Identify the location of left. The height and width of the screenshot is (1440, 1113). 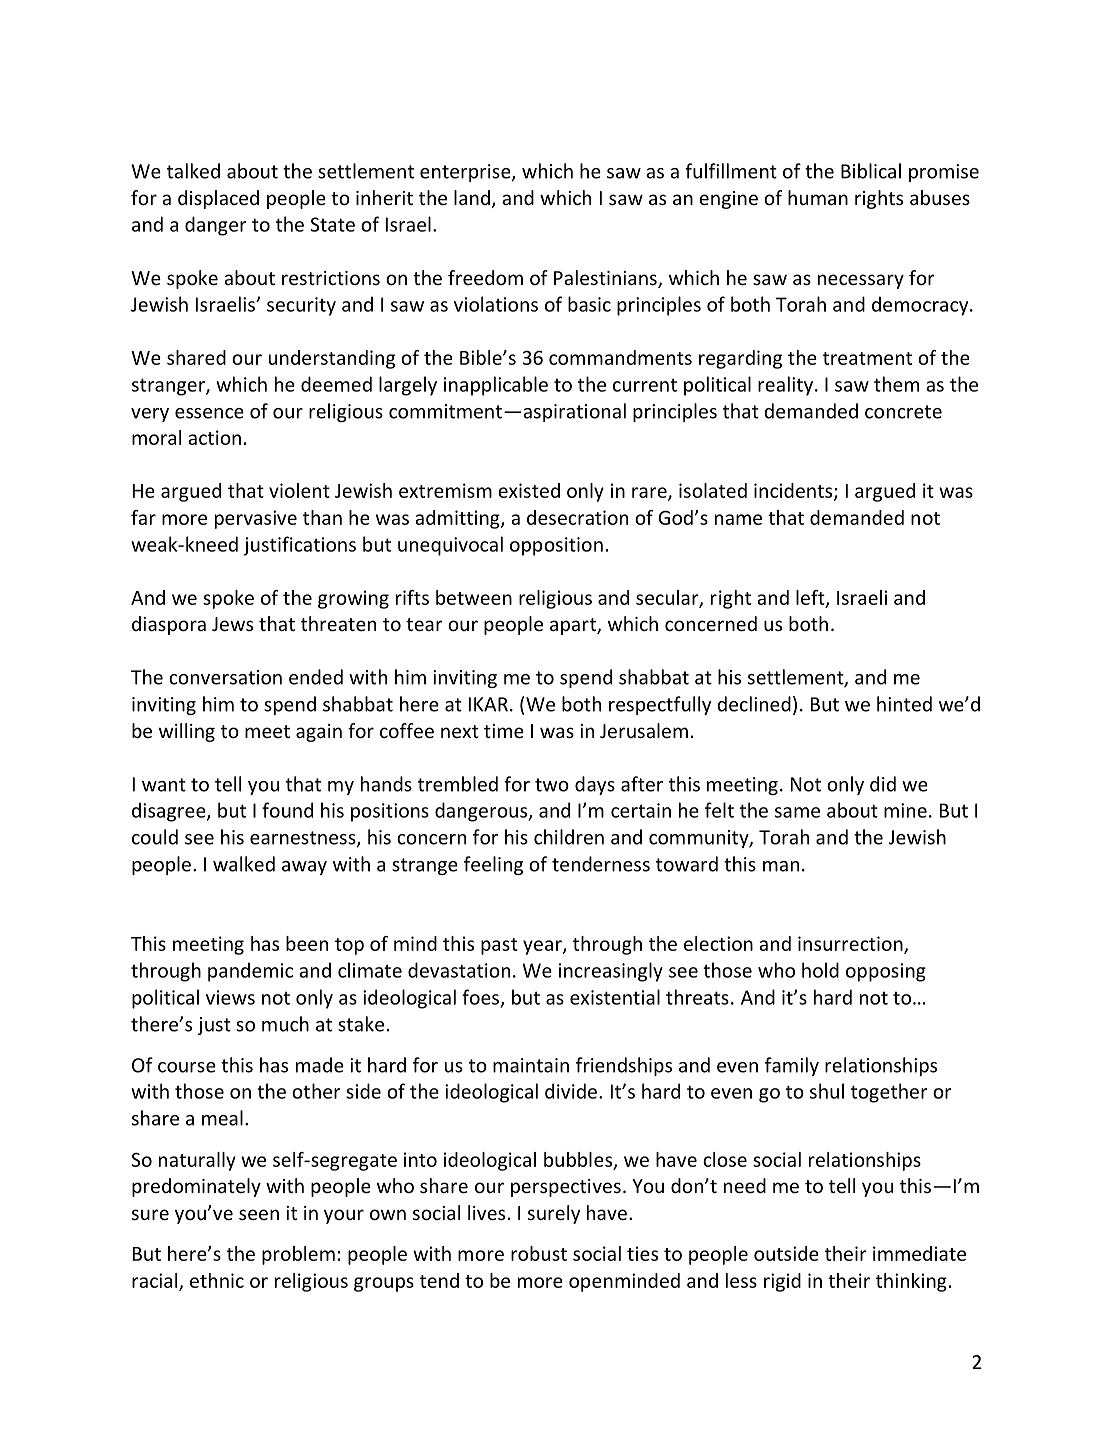
(811, 598).
